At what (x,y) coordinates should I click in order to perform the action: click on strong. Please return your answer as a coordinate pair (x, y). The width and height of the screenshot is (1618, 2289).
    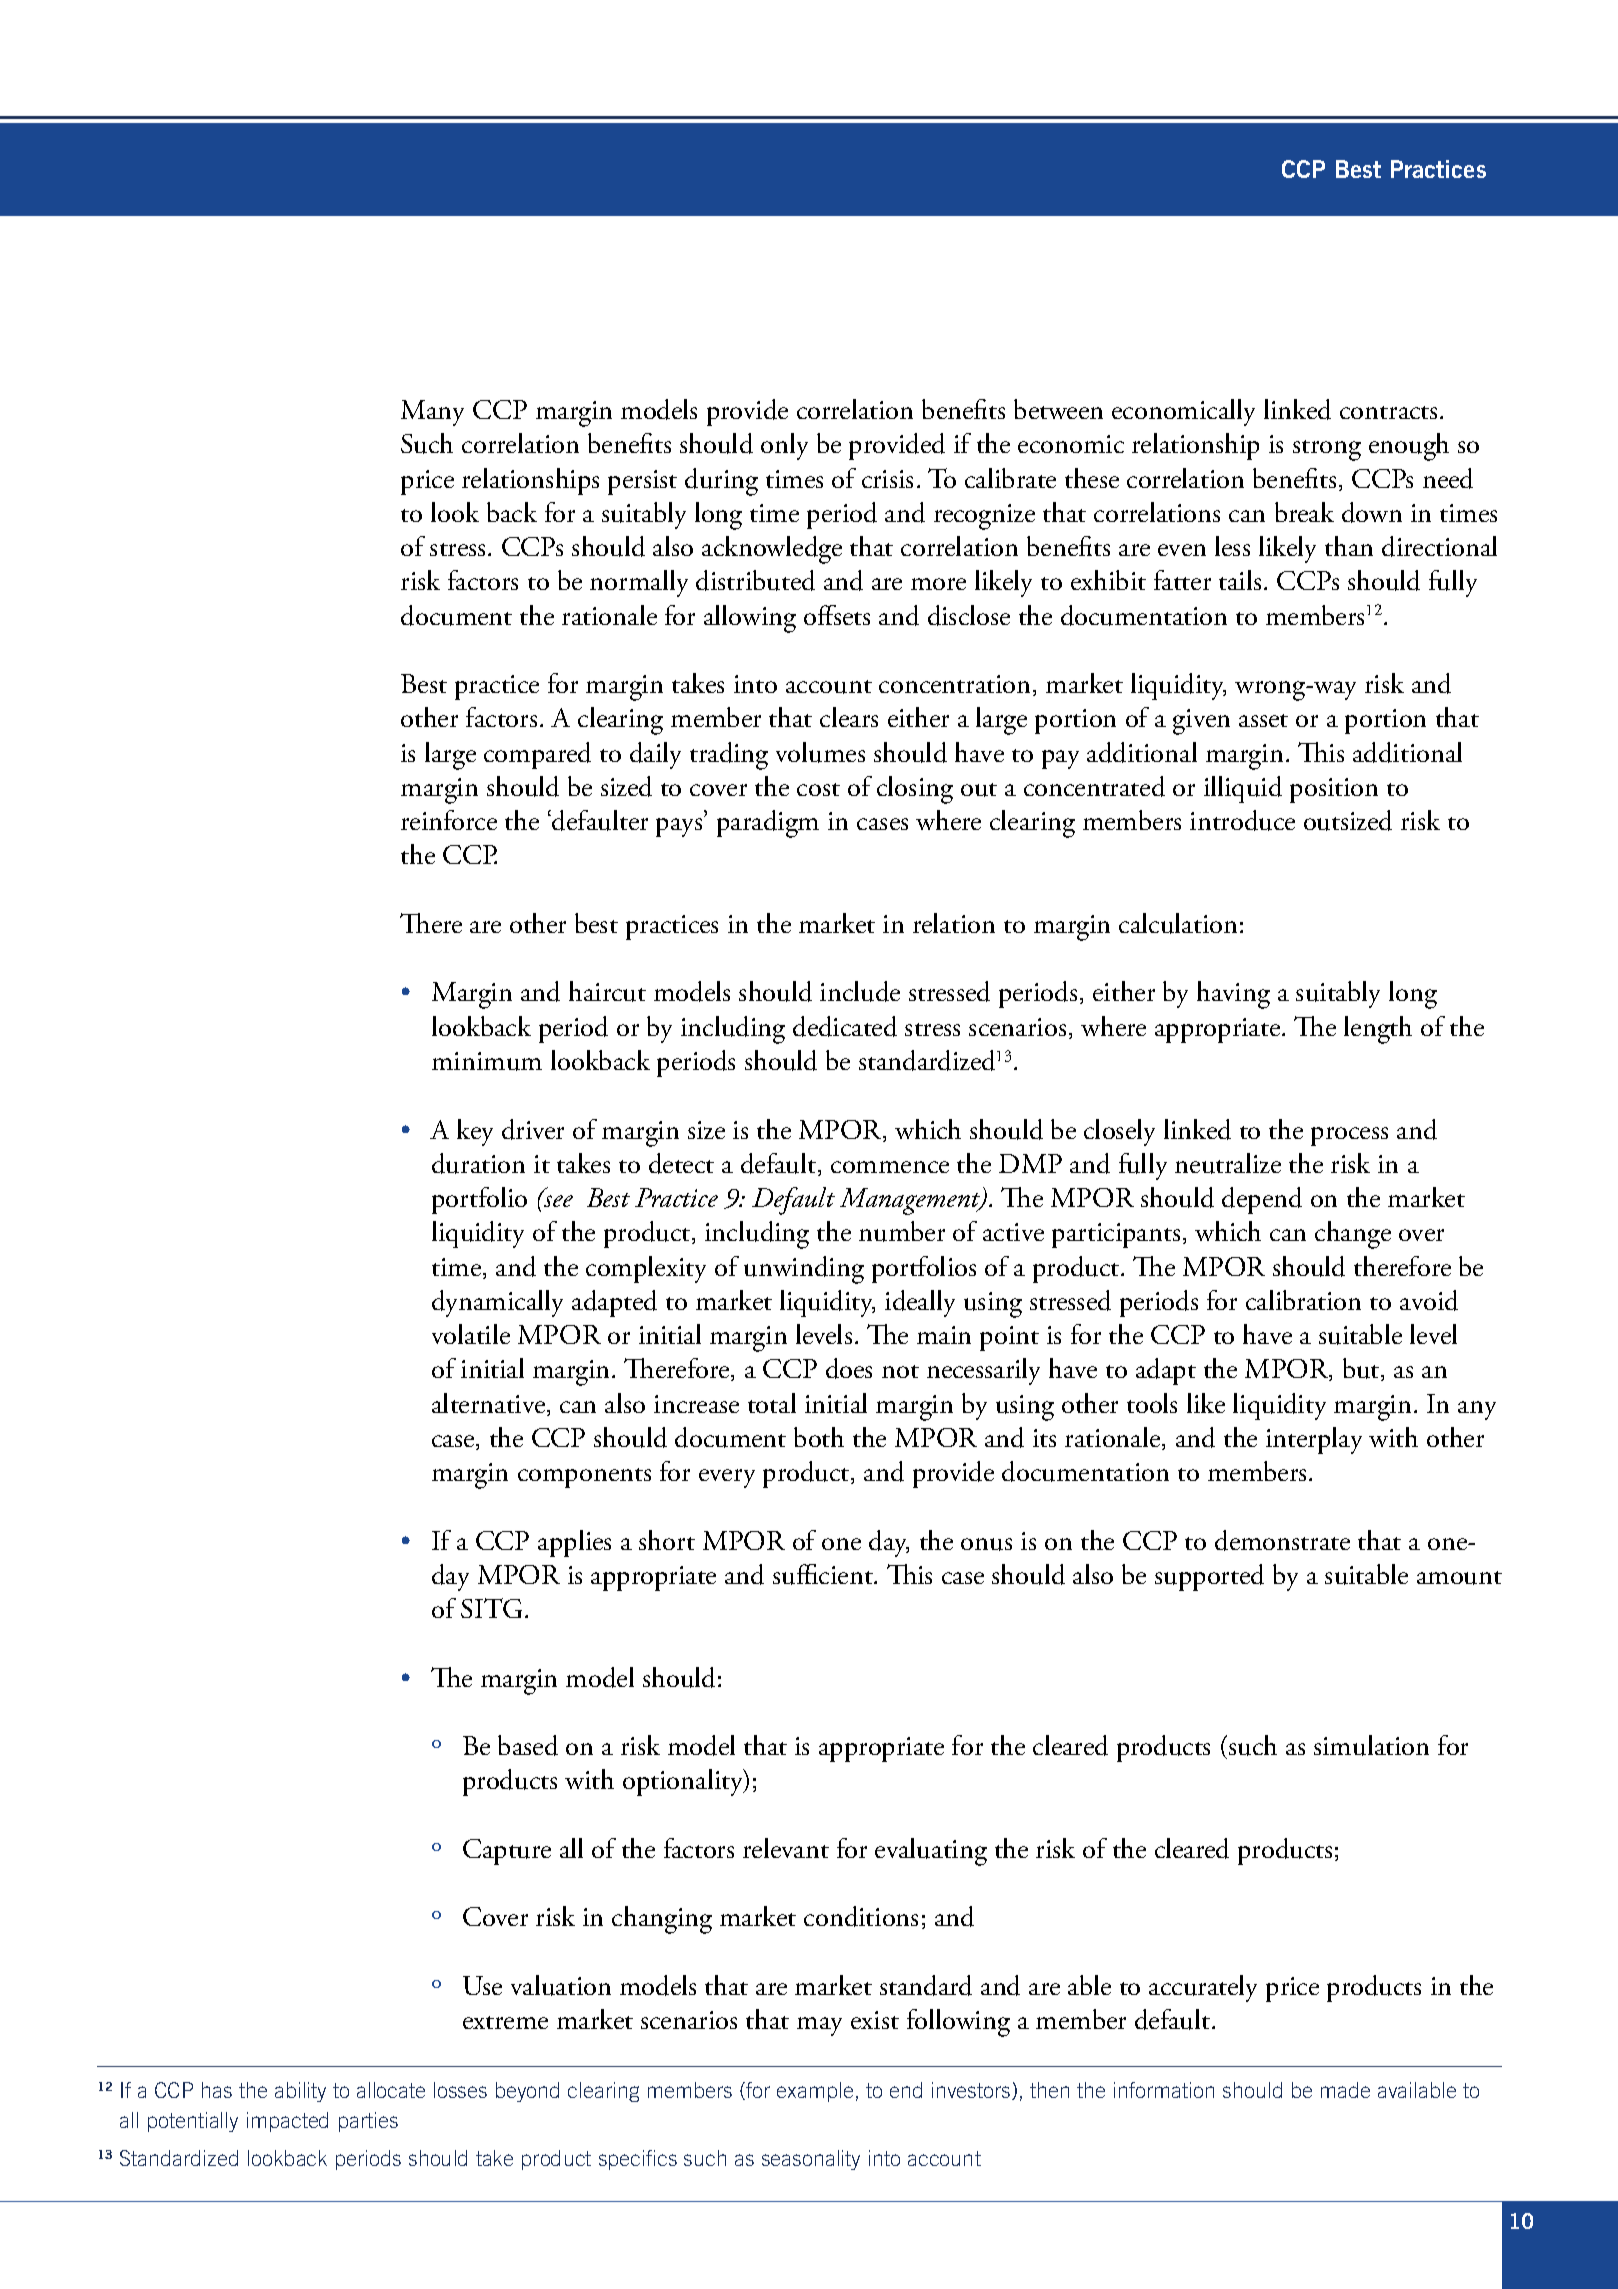
    Looking at the image, I should click on (1327, 450).
